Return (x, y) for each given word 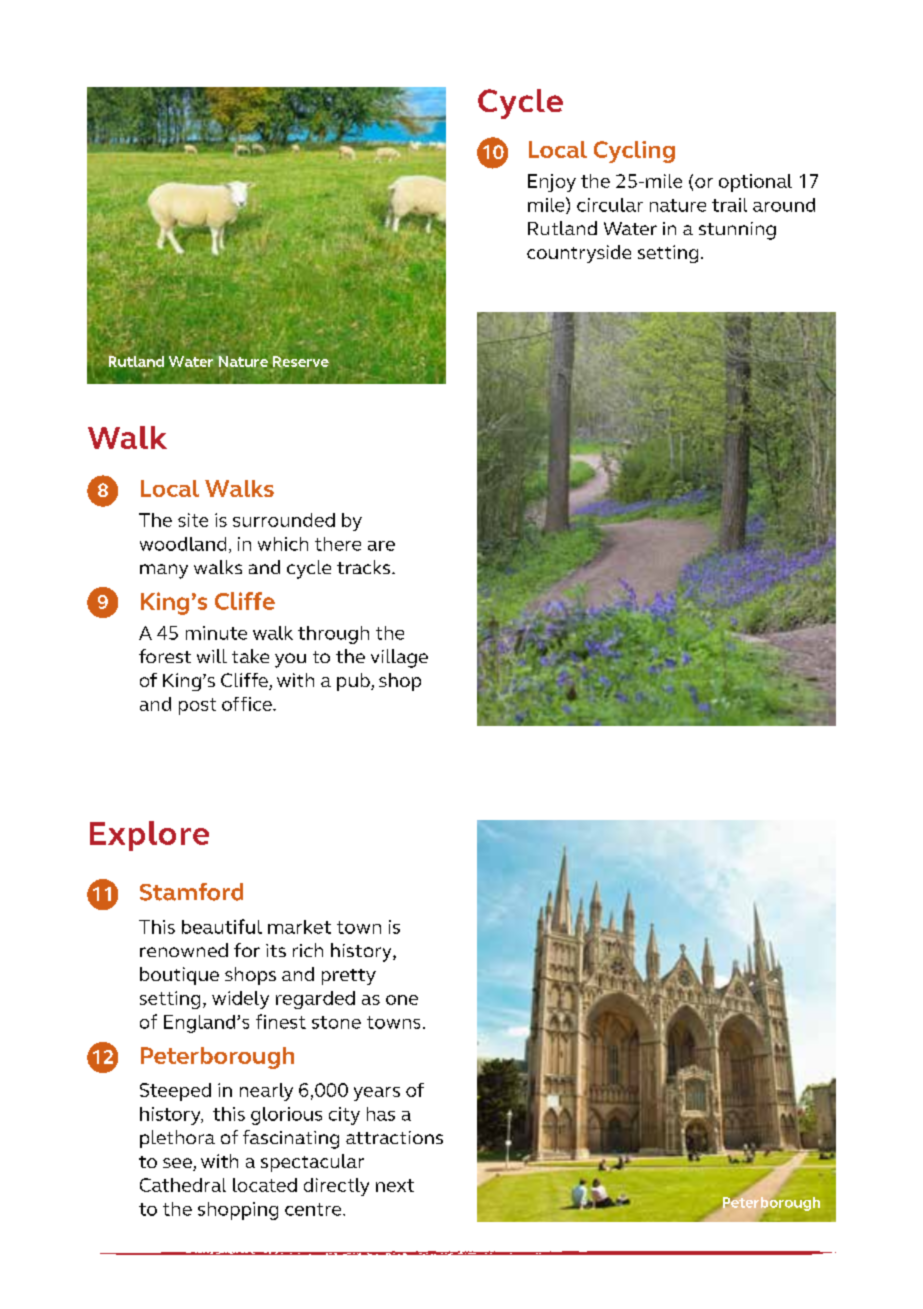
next (395, 1185)
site (193, 520)
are (381, 546)
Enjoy (552, 183)
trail (729, 205)
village (399, 658)
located (265, 1185)
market (299, 927)
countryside (579, 254)
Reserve (301, 362)
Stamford (191, 892)
